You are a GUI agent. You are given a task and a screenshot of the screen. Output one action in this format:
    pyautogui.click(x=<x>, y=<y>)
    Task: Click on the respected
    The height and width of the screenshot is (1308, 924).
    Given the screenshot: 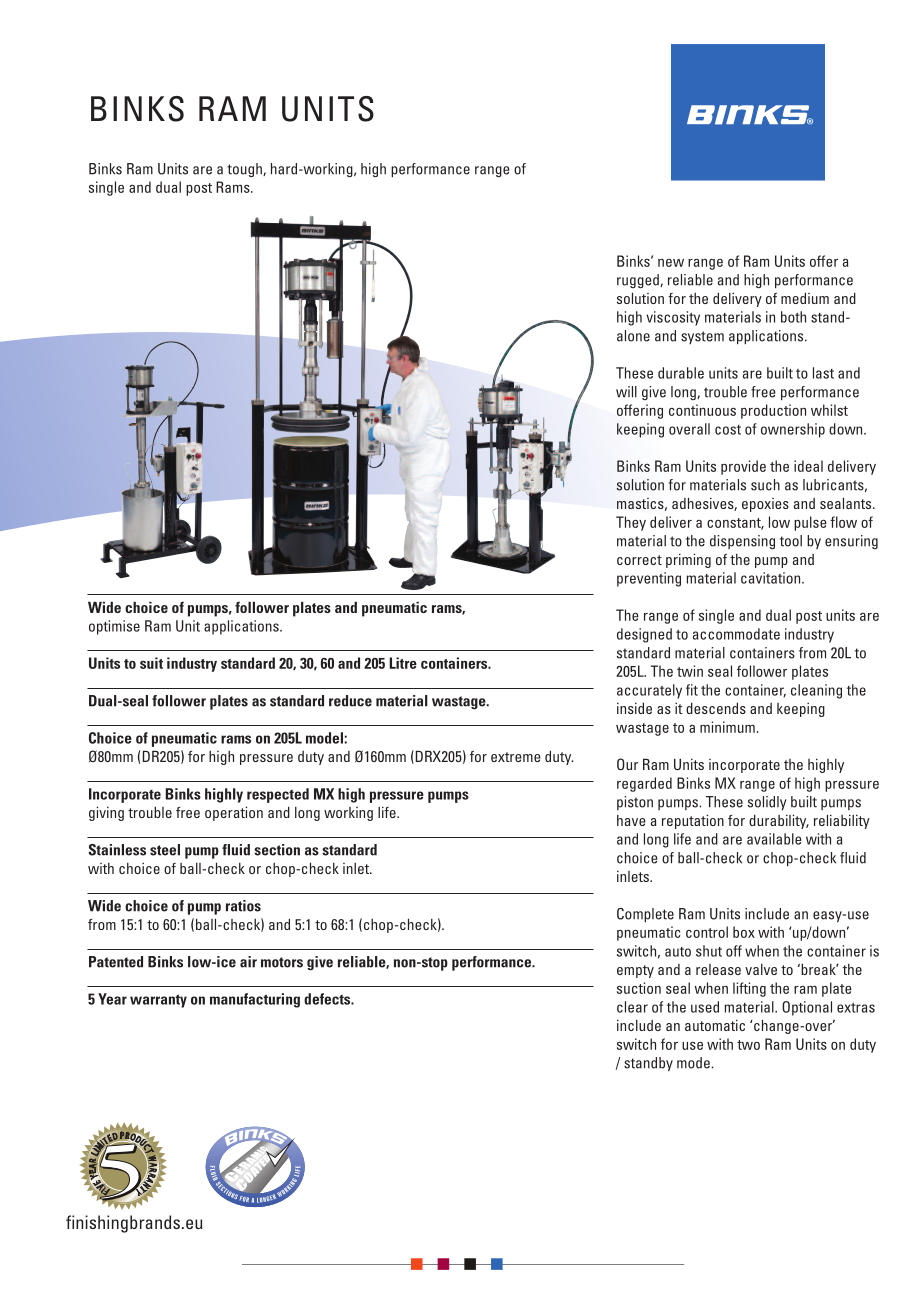 What is the action you would take?
    pyautogui.click(x=278, y=795)
